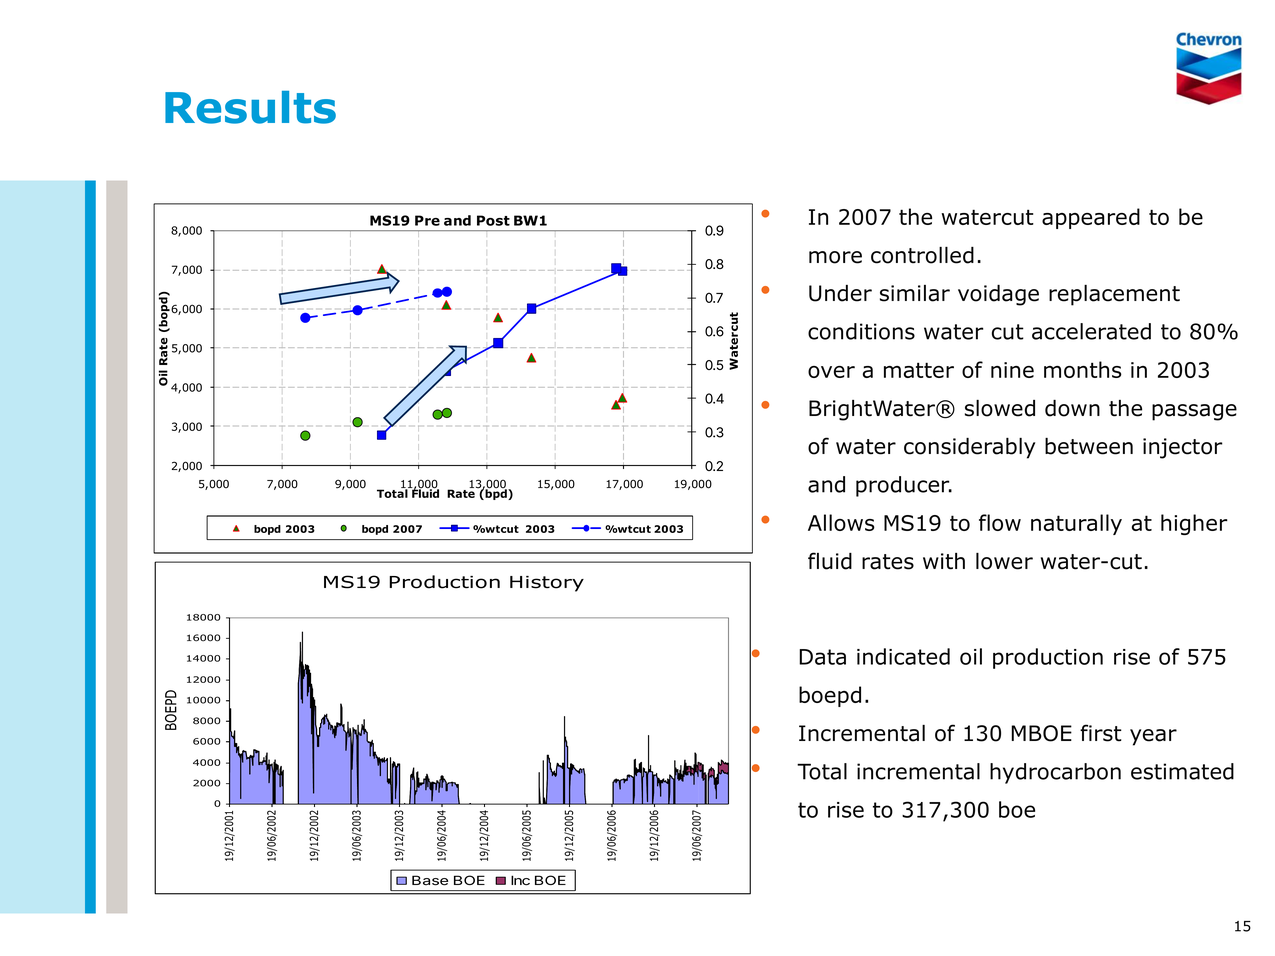 The height and width of the screenshot is (956, 1275). I want to click on appeared, so click(1091, 218).
